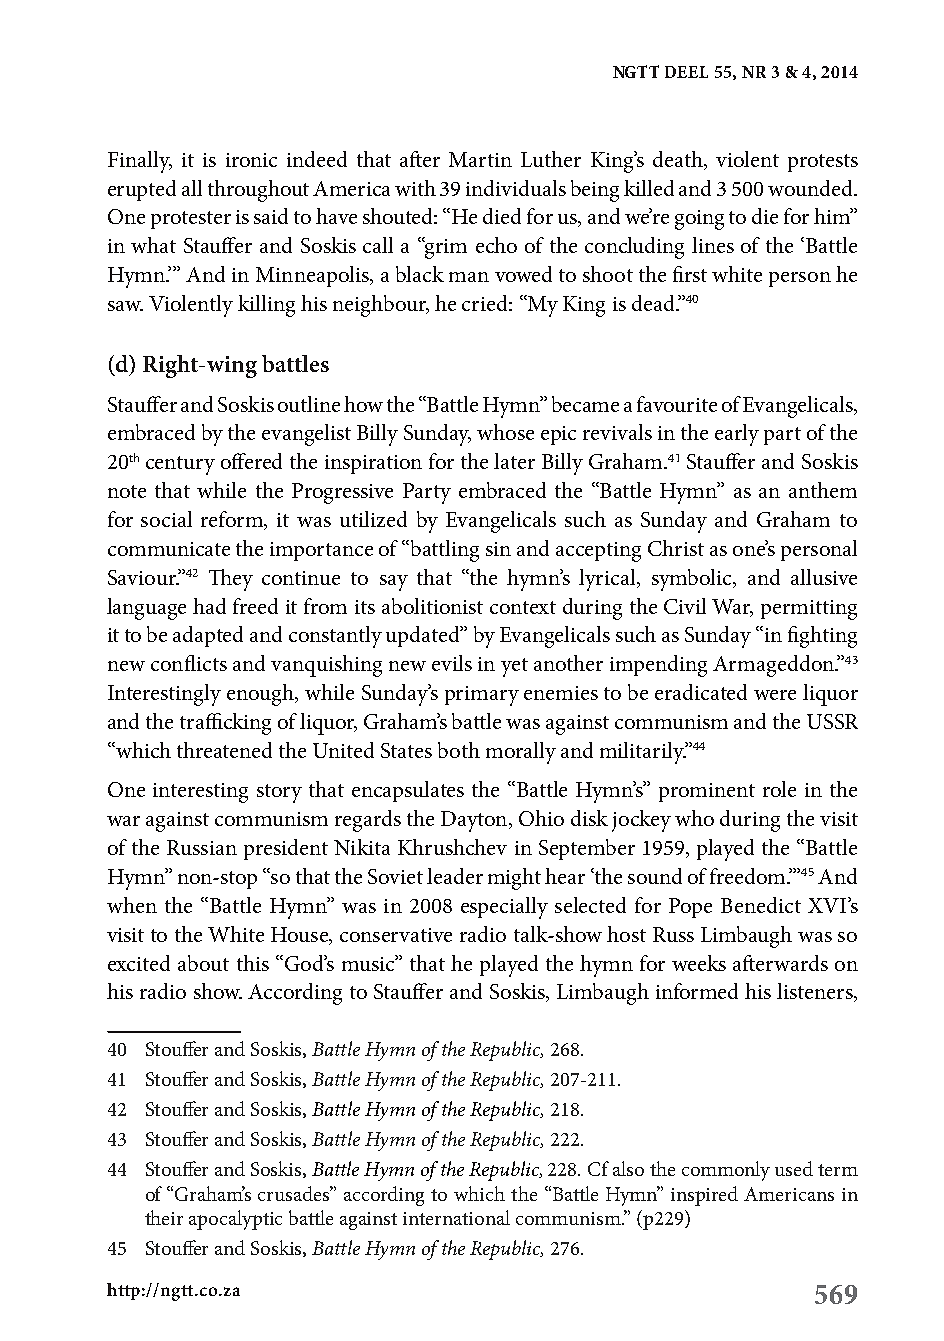 The height and width of the page is (1341, 944). What do you see at coordinates (504, 908) in the page?
I see `especially` at bounding box center [504, 908].
